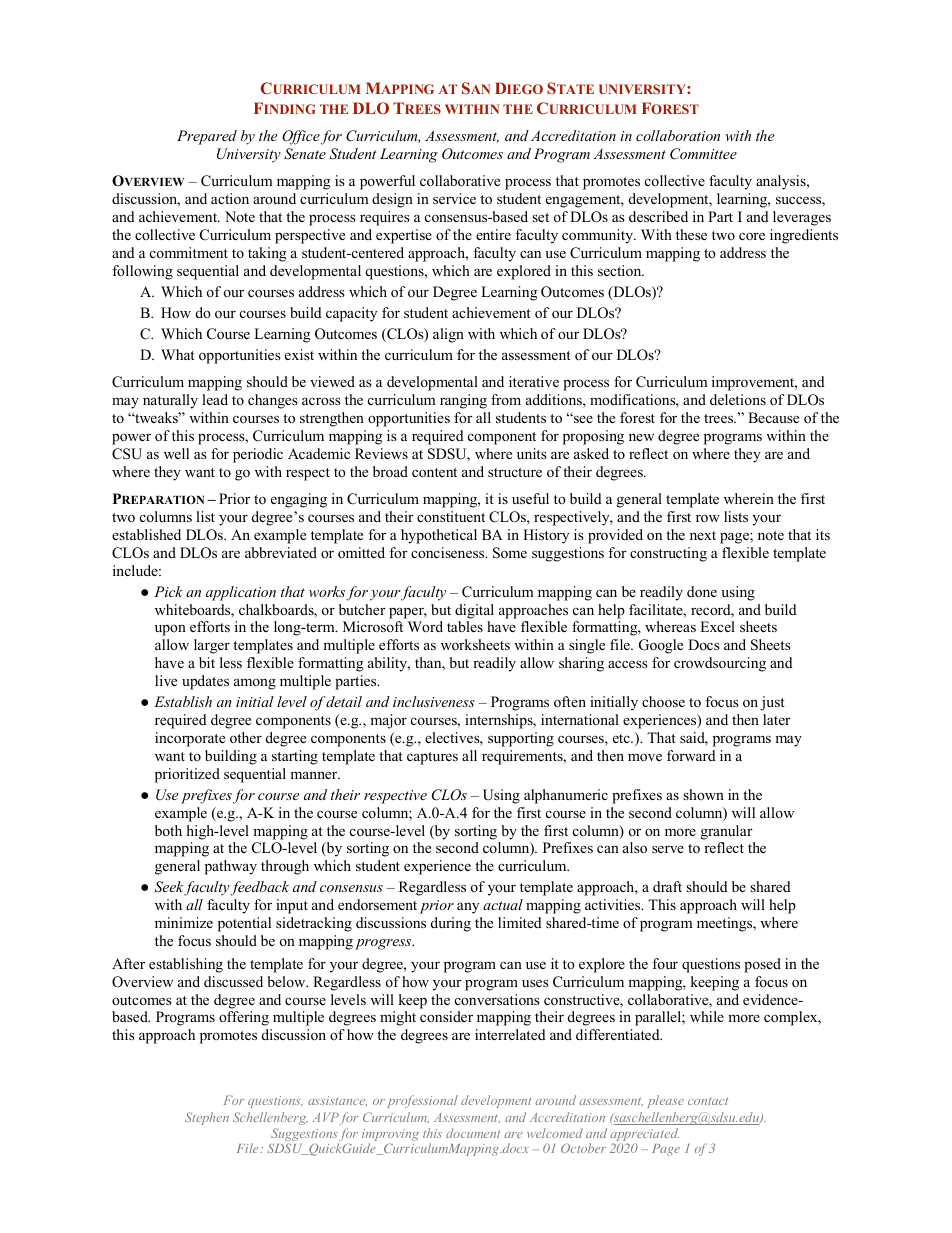 This screenshot has height=1233, width=952. I want to click on service, so click(454, 198).
